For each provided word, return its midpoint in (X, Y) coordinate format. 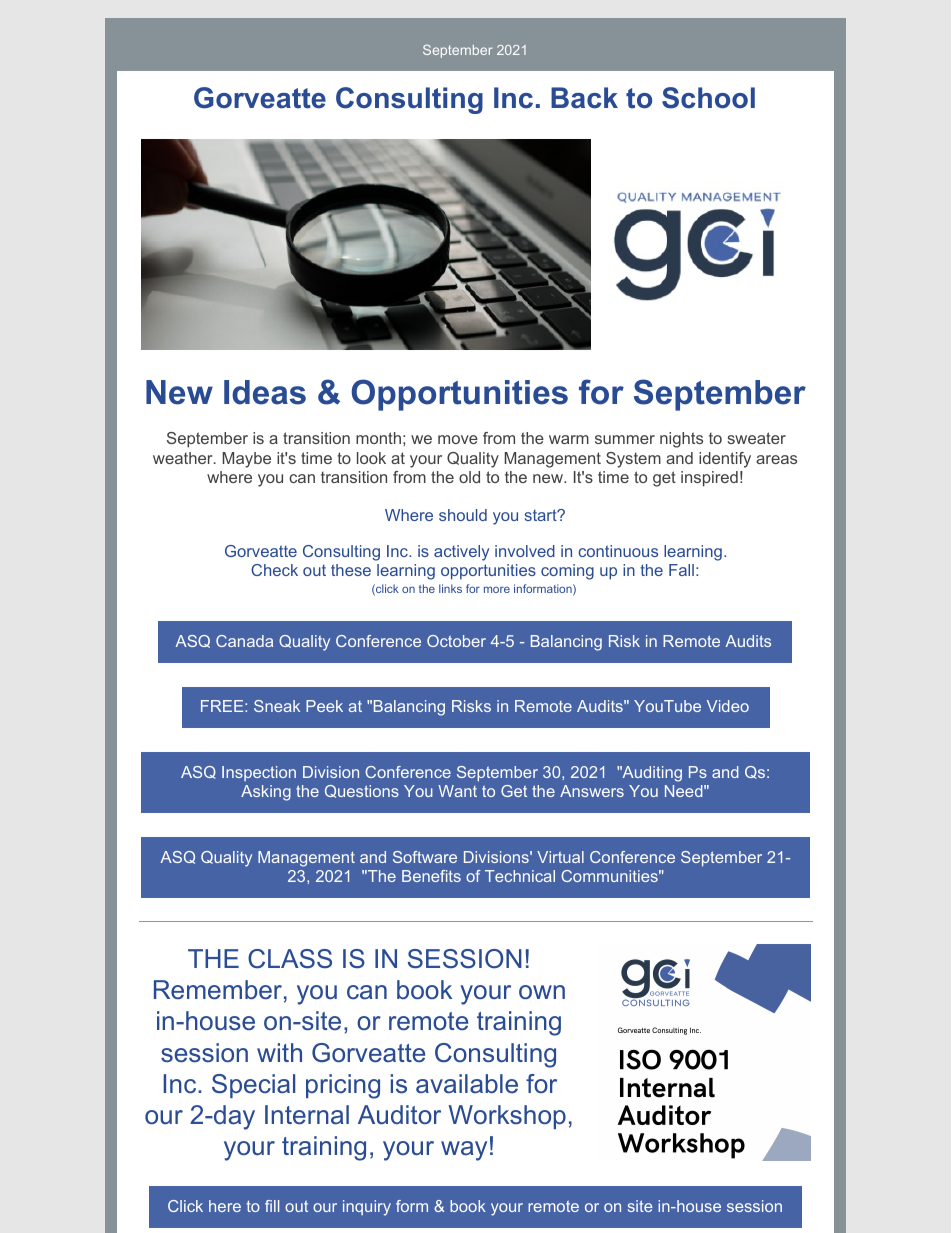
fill (272, 1206)
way (464, 1151)
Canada (244, 641)
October (456, 641)
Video (728, 706)
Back (584, 98)
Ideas (265, 392)
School (708, 98)
